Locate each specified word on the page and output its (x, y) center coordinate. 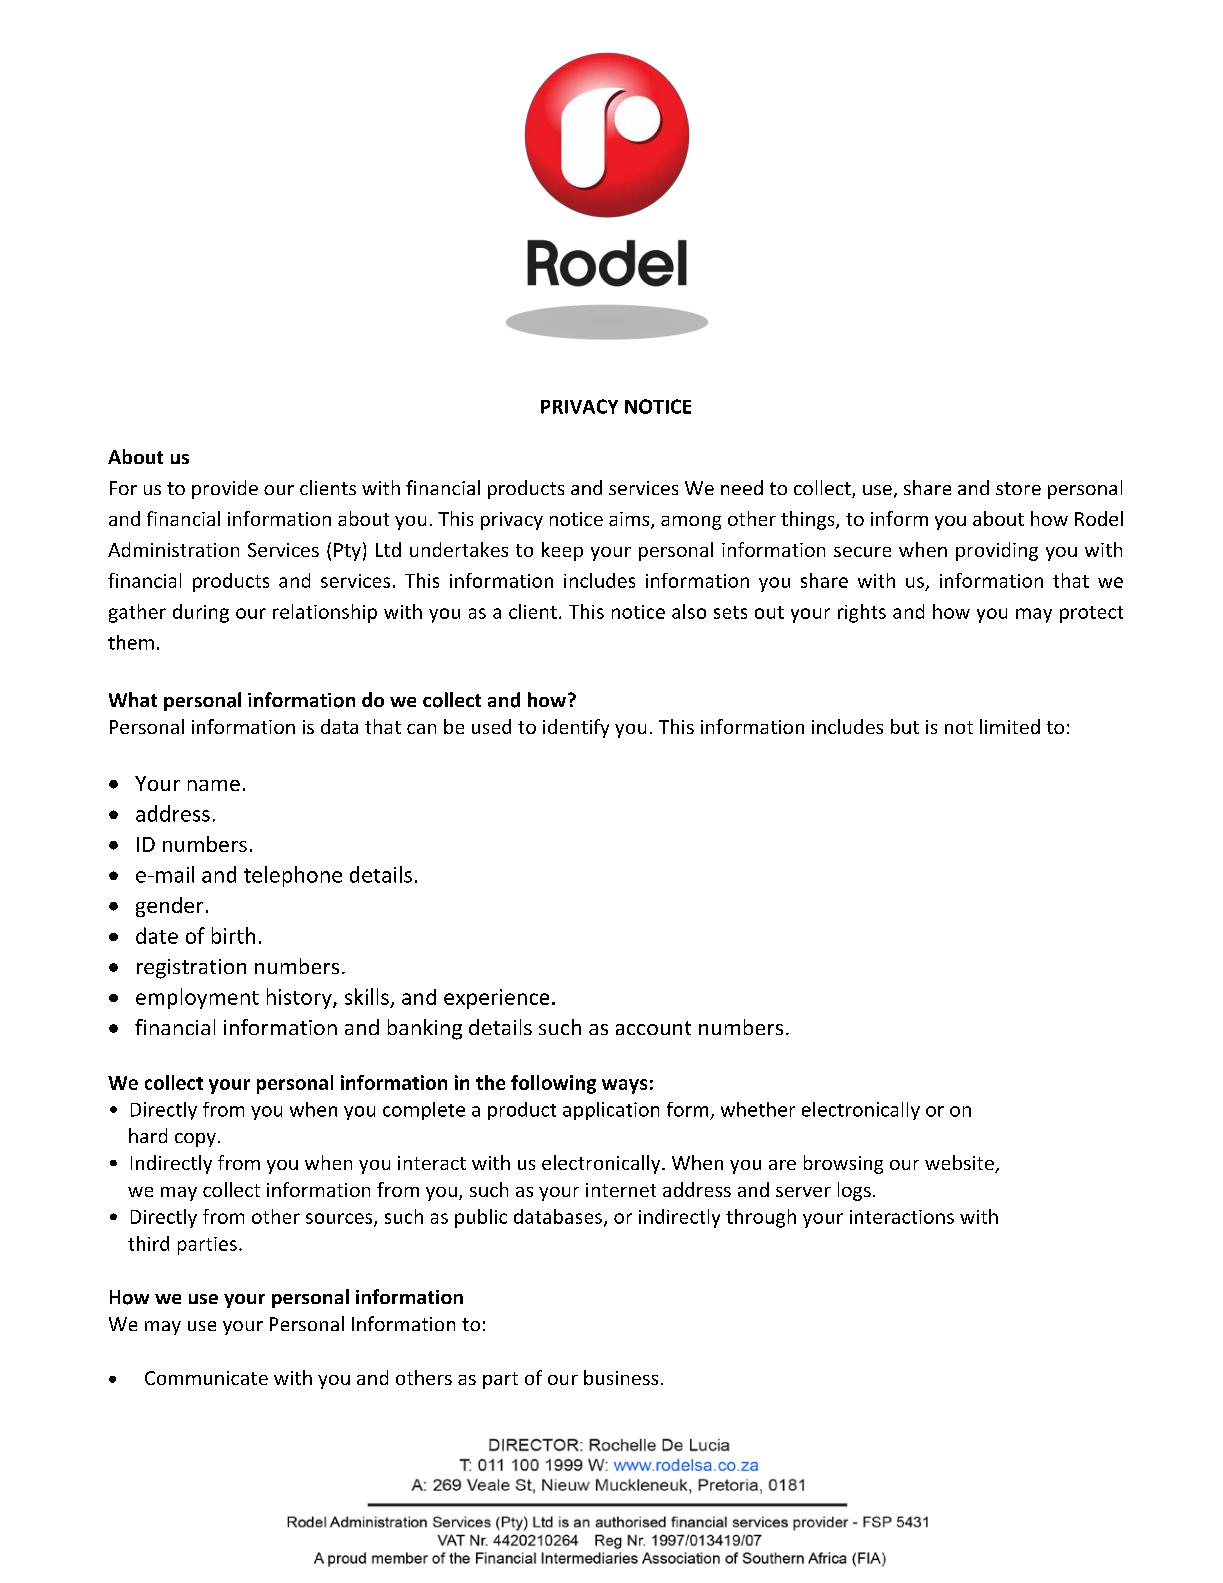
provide (225, 489)
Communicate (206, 1378)
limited (1010, 726)
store (1018, 488)
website (960, 1164)
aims (630, 520)
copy (195, 1140)
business (621, 1377)
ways (624, 1086)
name (214, 785)
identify (576, 728)
